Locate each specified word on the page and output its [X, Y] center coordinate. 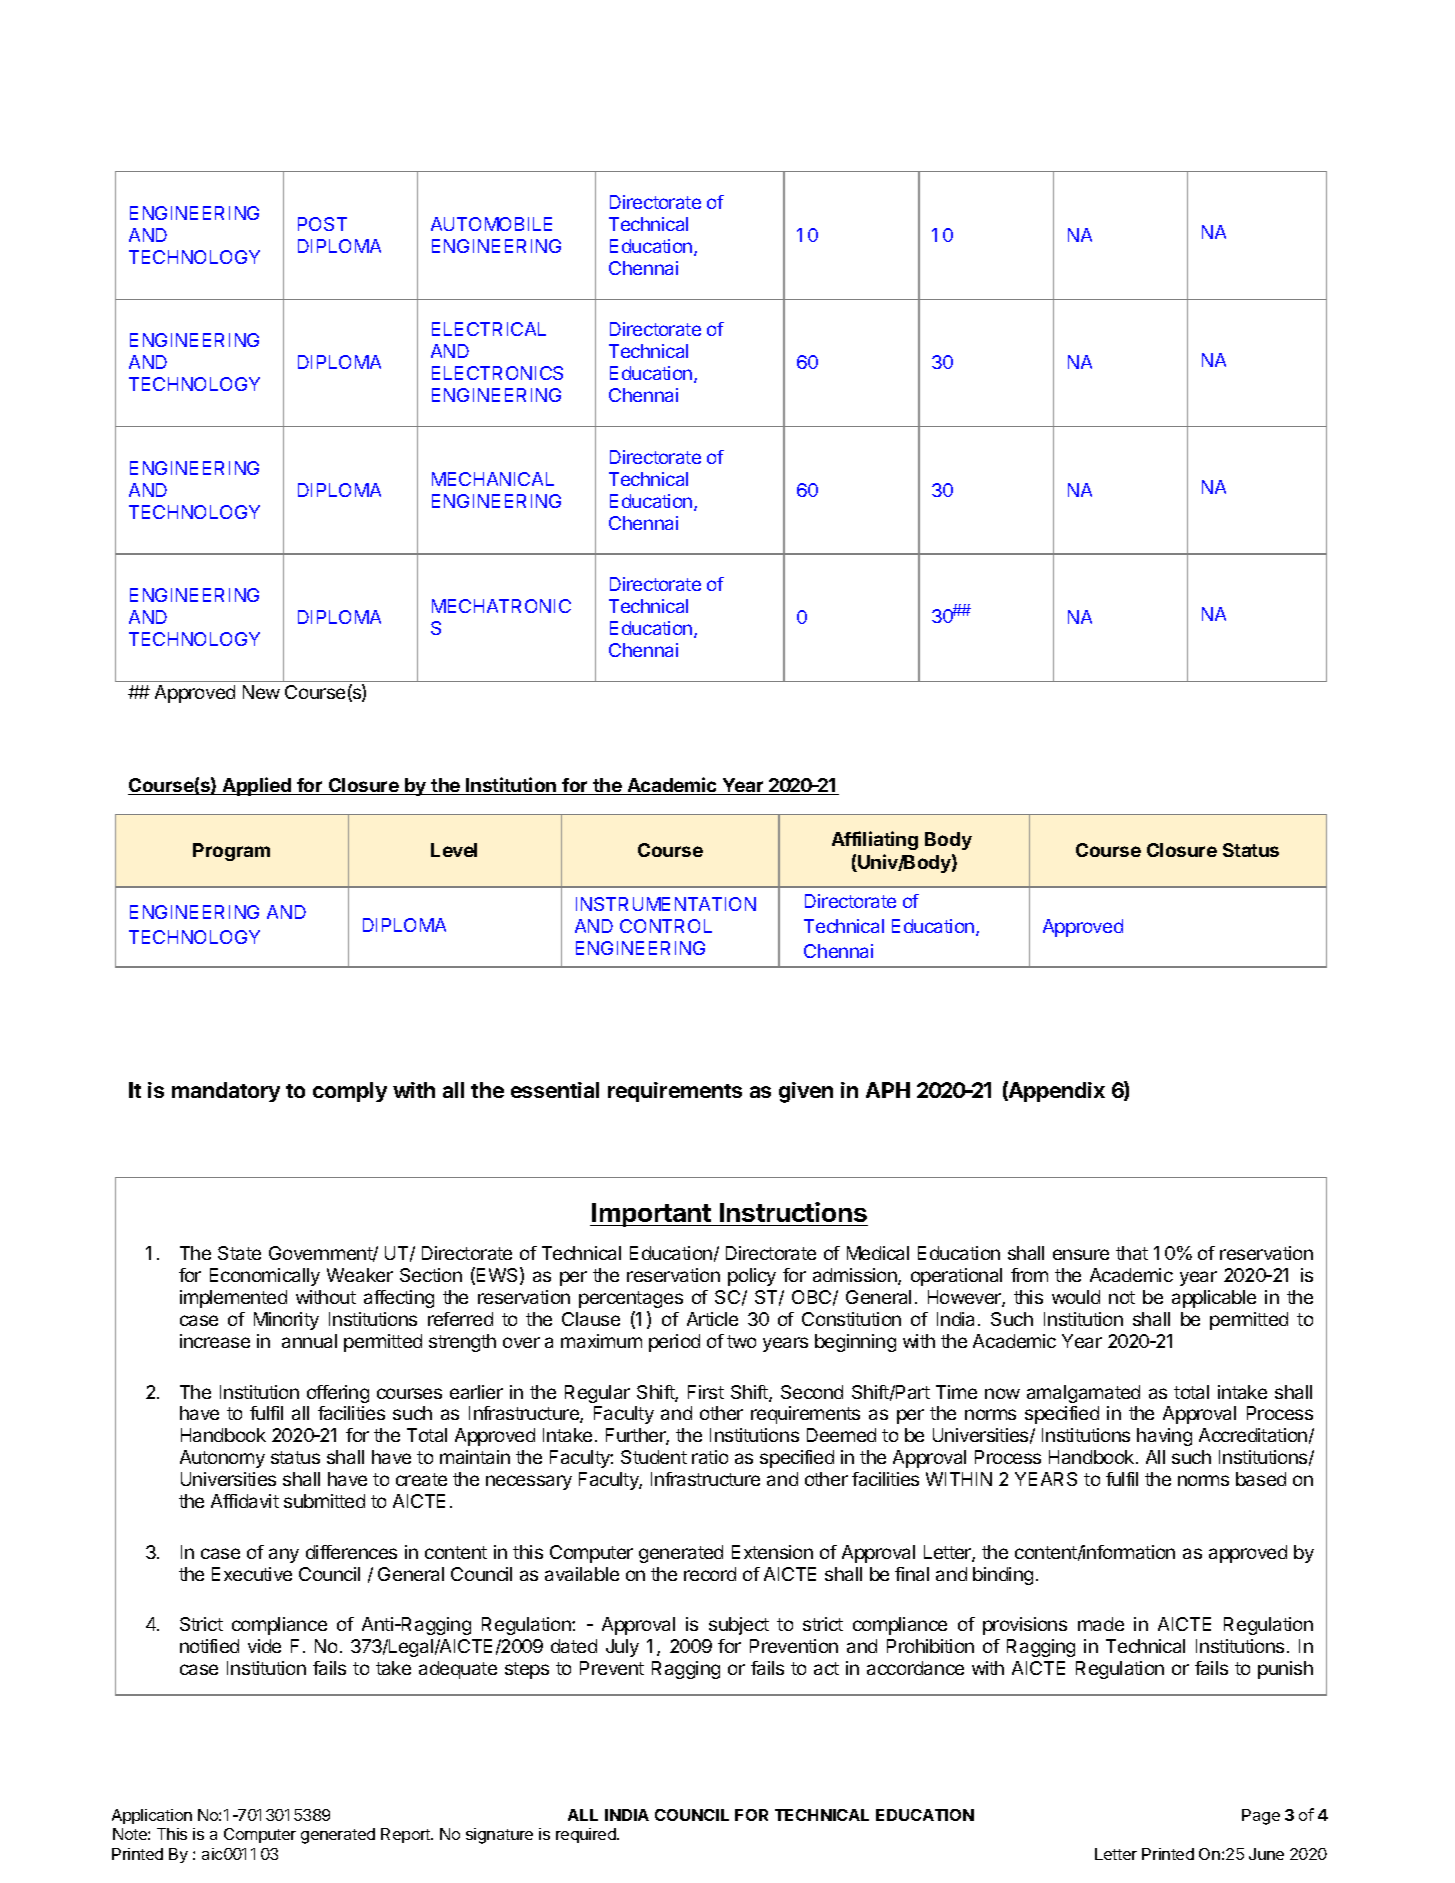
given [806, 1092]
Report [407, 1835]
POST [322, 224]
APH [888, 1090]
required [587, 1835]
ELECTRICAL [489, 329]
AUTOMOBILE [491, 224]
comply [350, 1092]
